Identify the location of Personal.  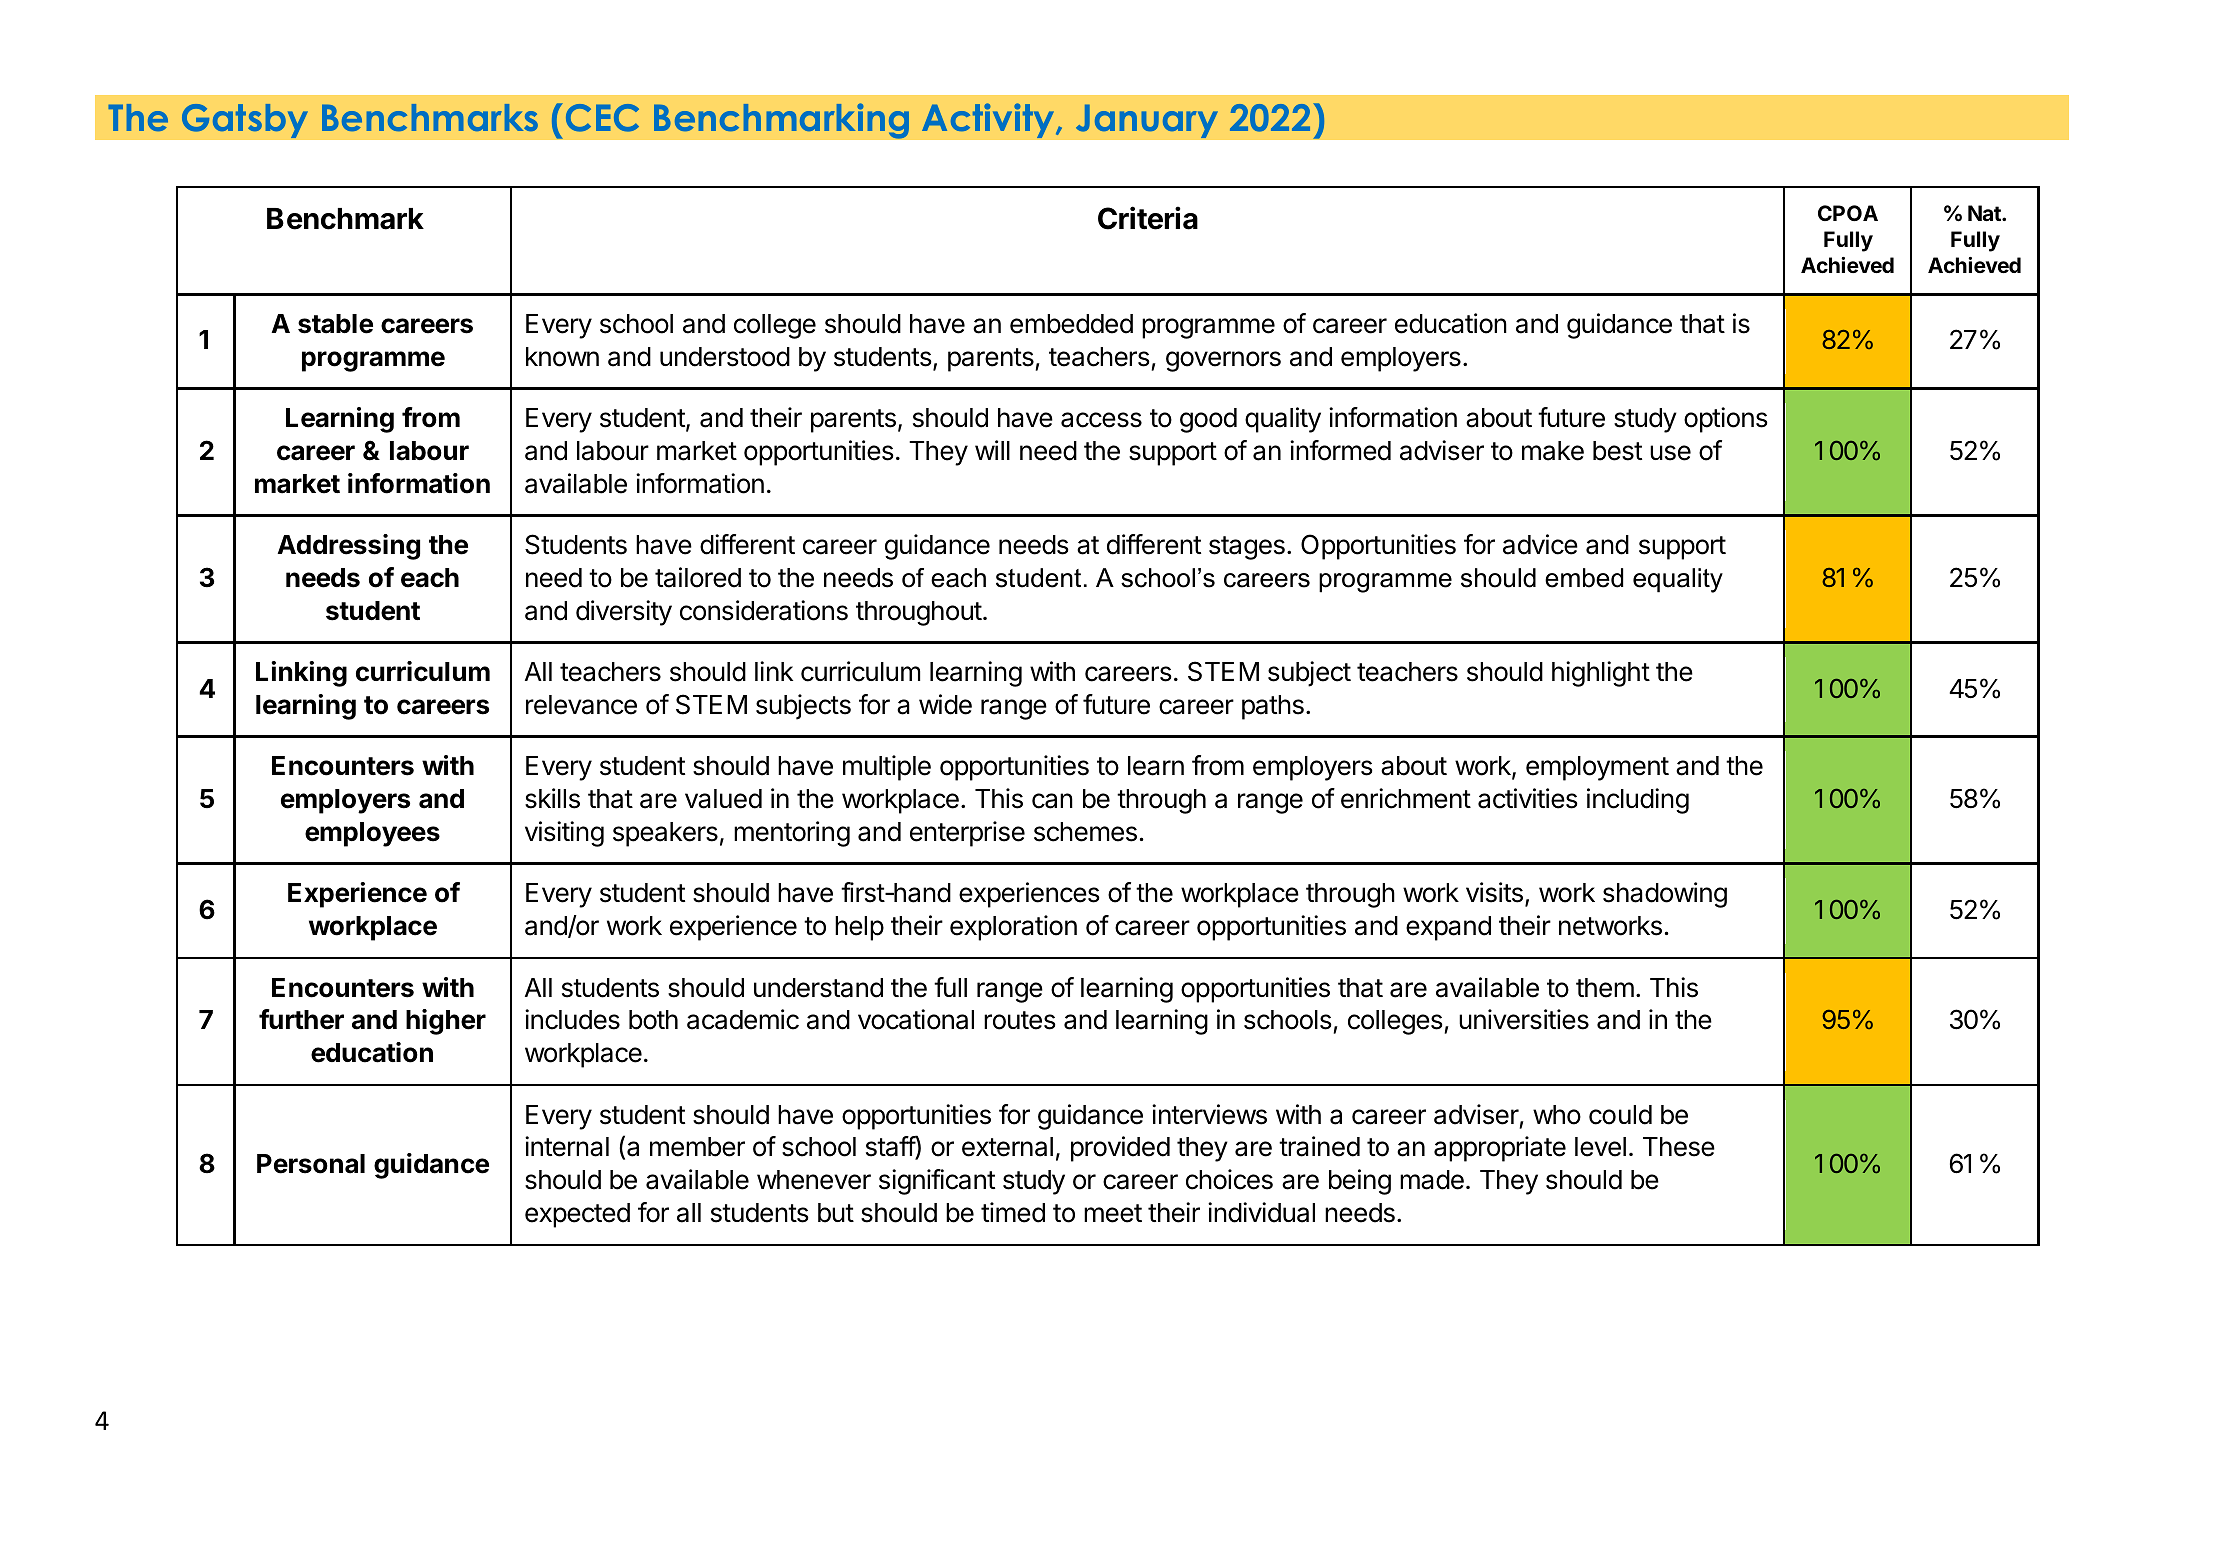
(311, 1164).
